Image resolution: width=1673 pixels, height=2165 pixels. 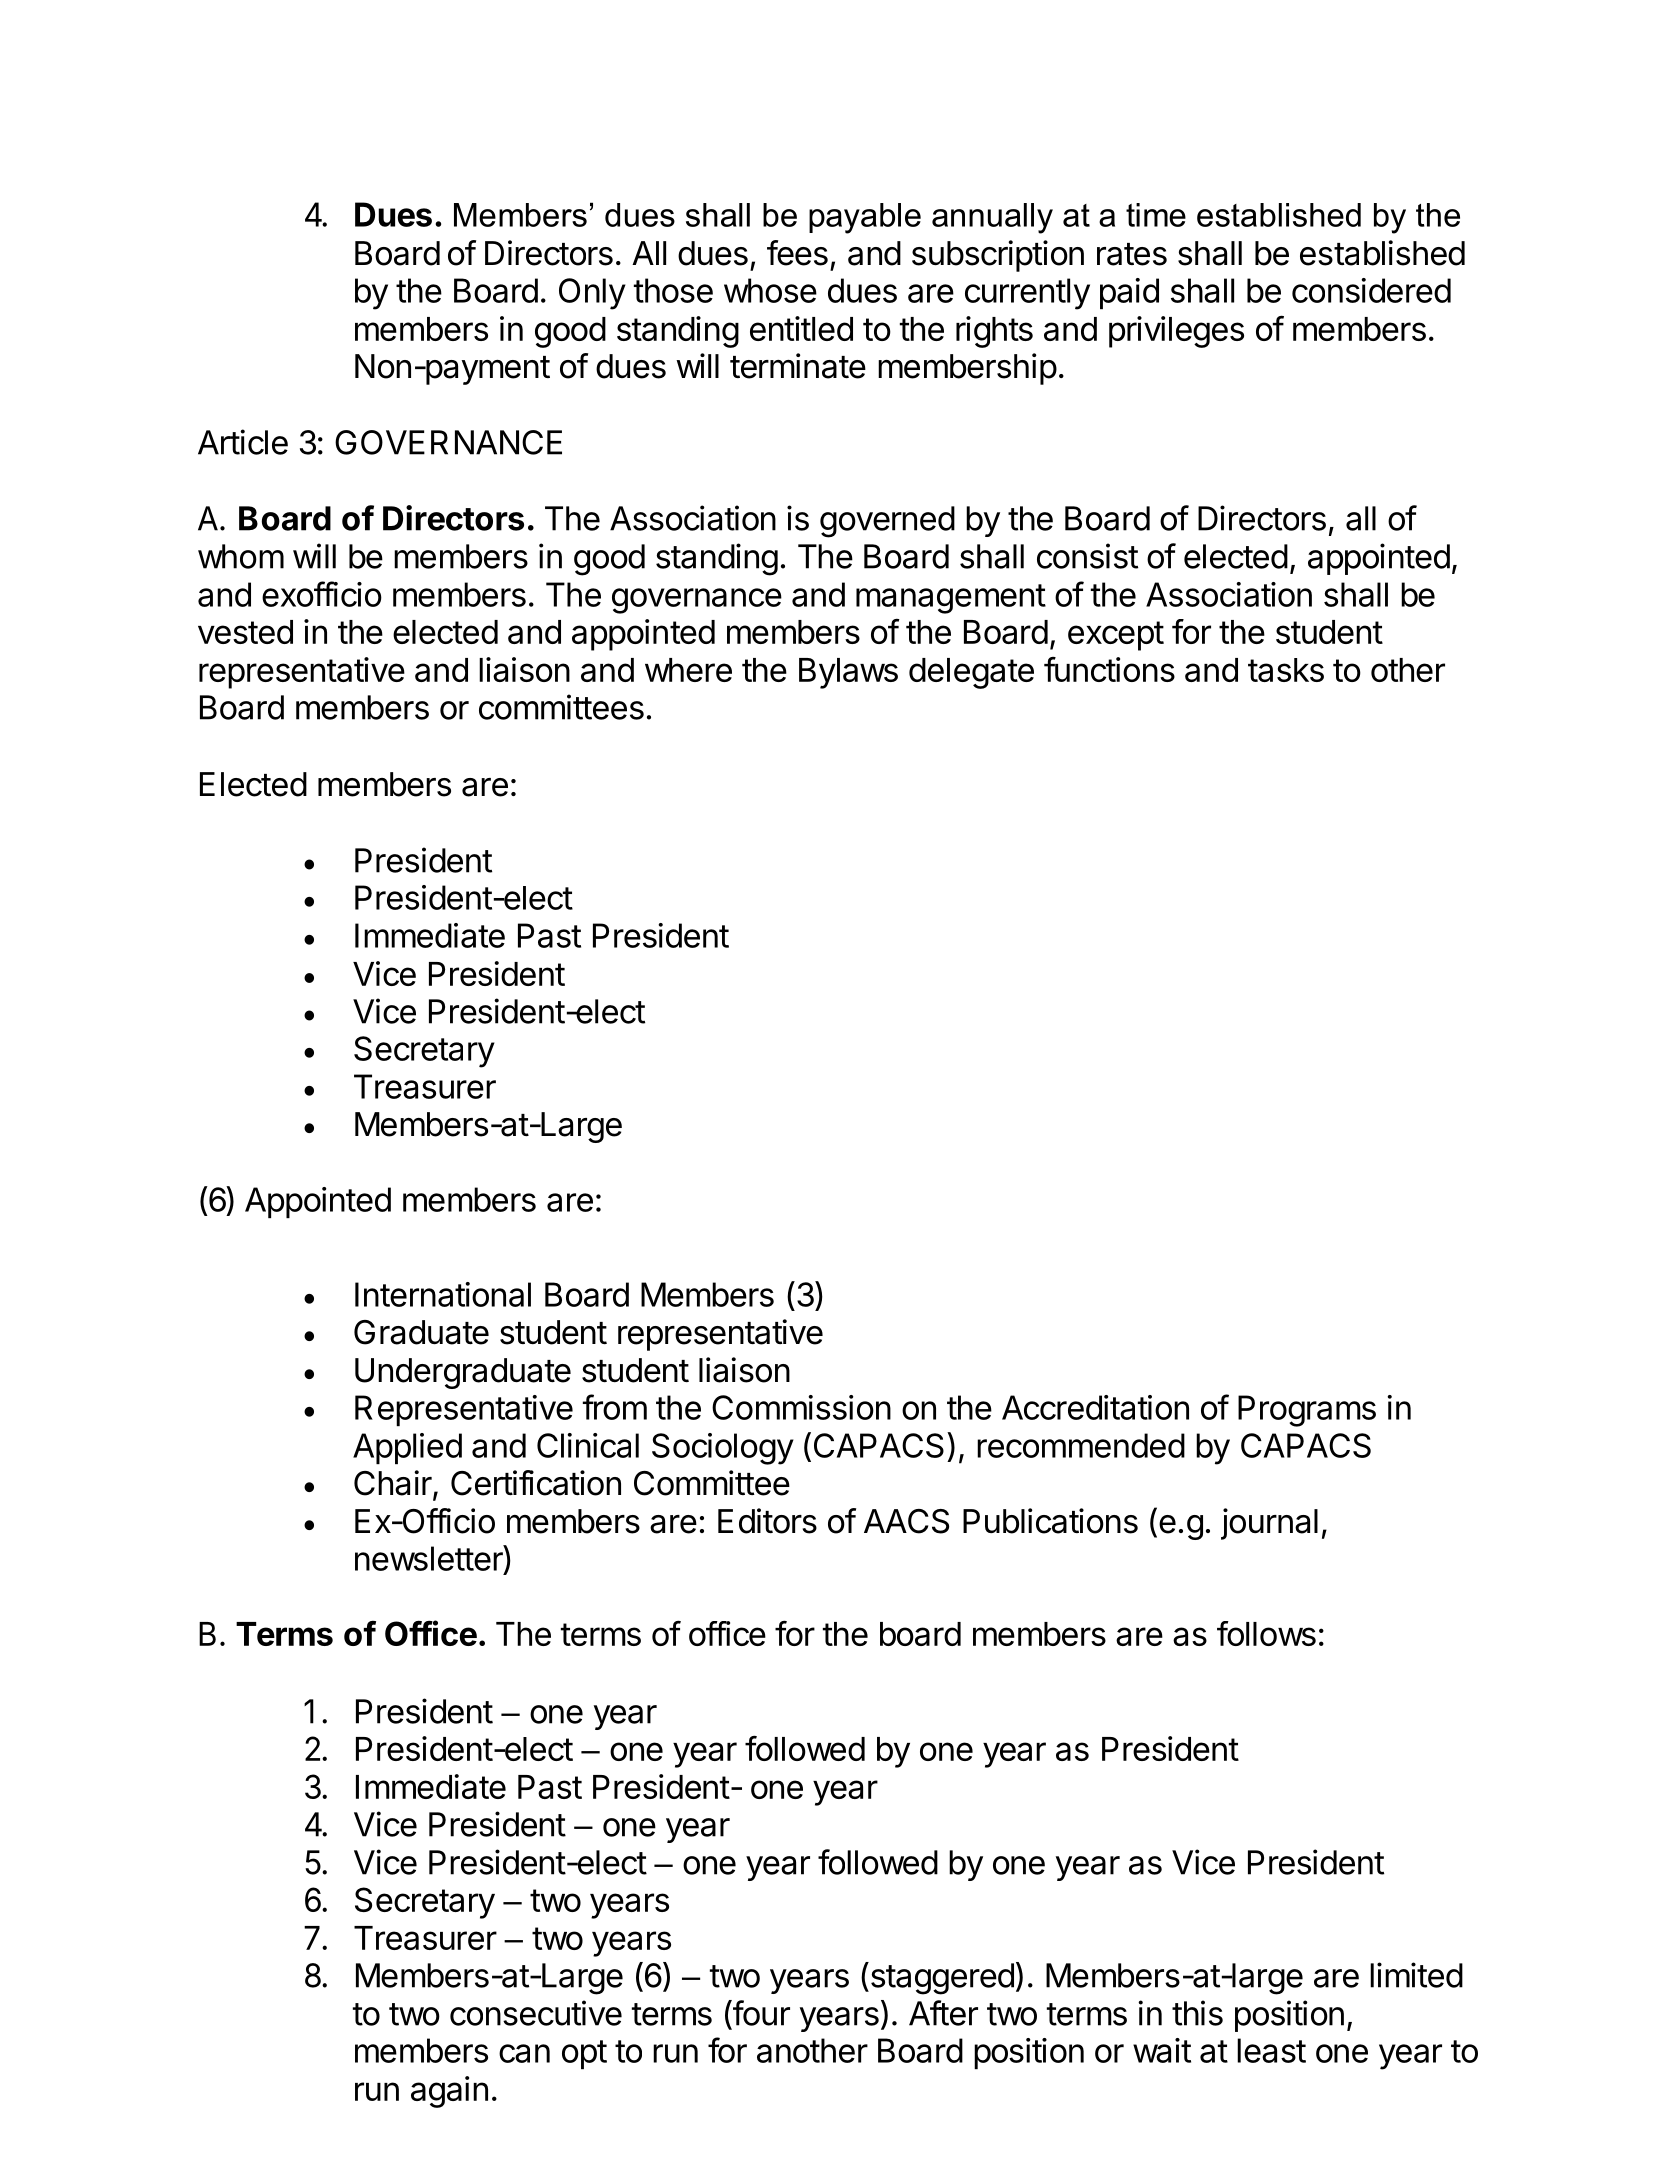 What do you see at coordinates (760, 2013) in the screenshot?
I see `four` at bounding box center [760, 2013].
